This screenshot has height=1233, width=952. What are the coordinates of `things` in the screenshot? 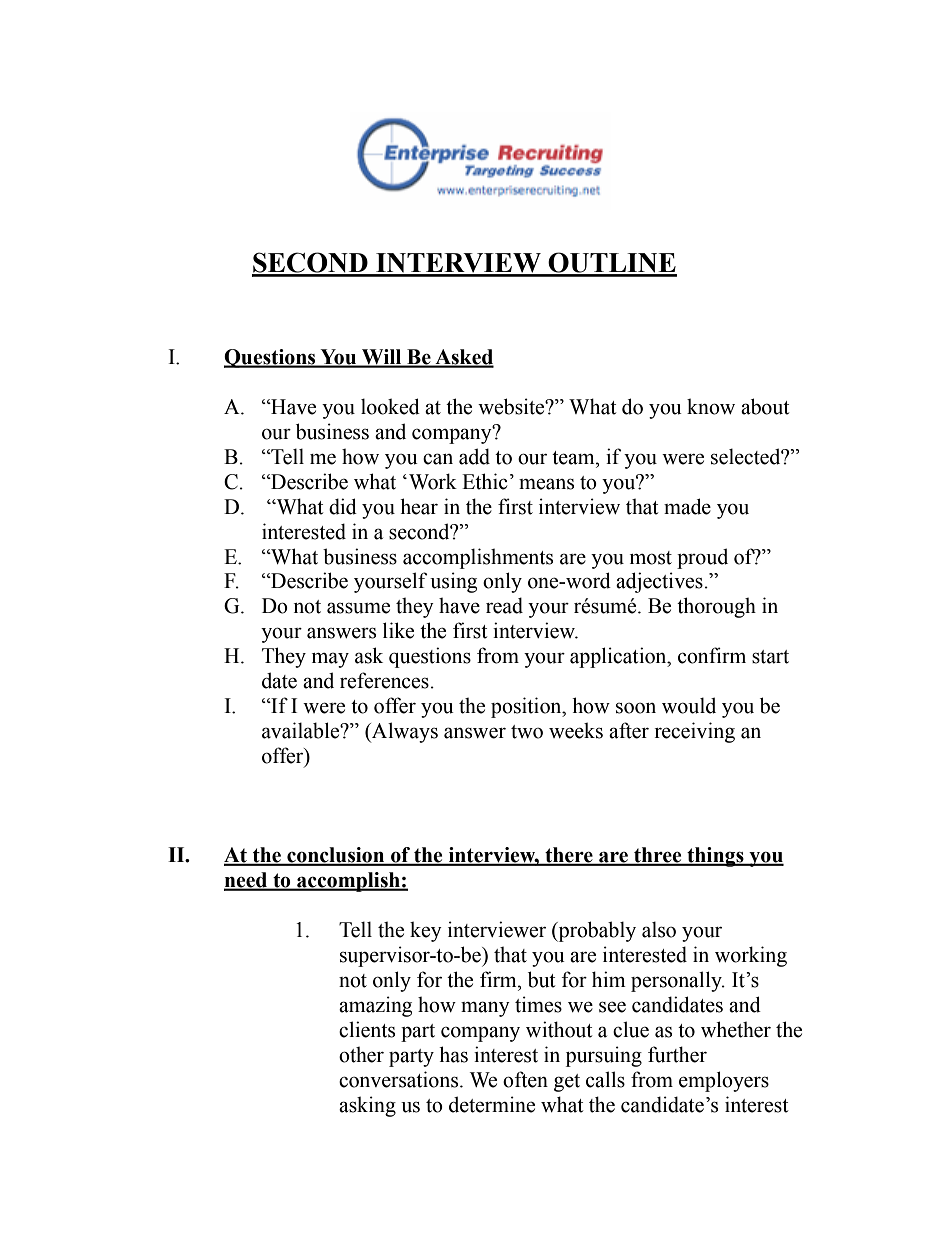 It's located at (715, 857).
